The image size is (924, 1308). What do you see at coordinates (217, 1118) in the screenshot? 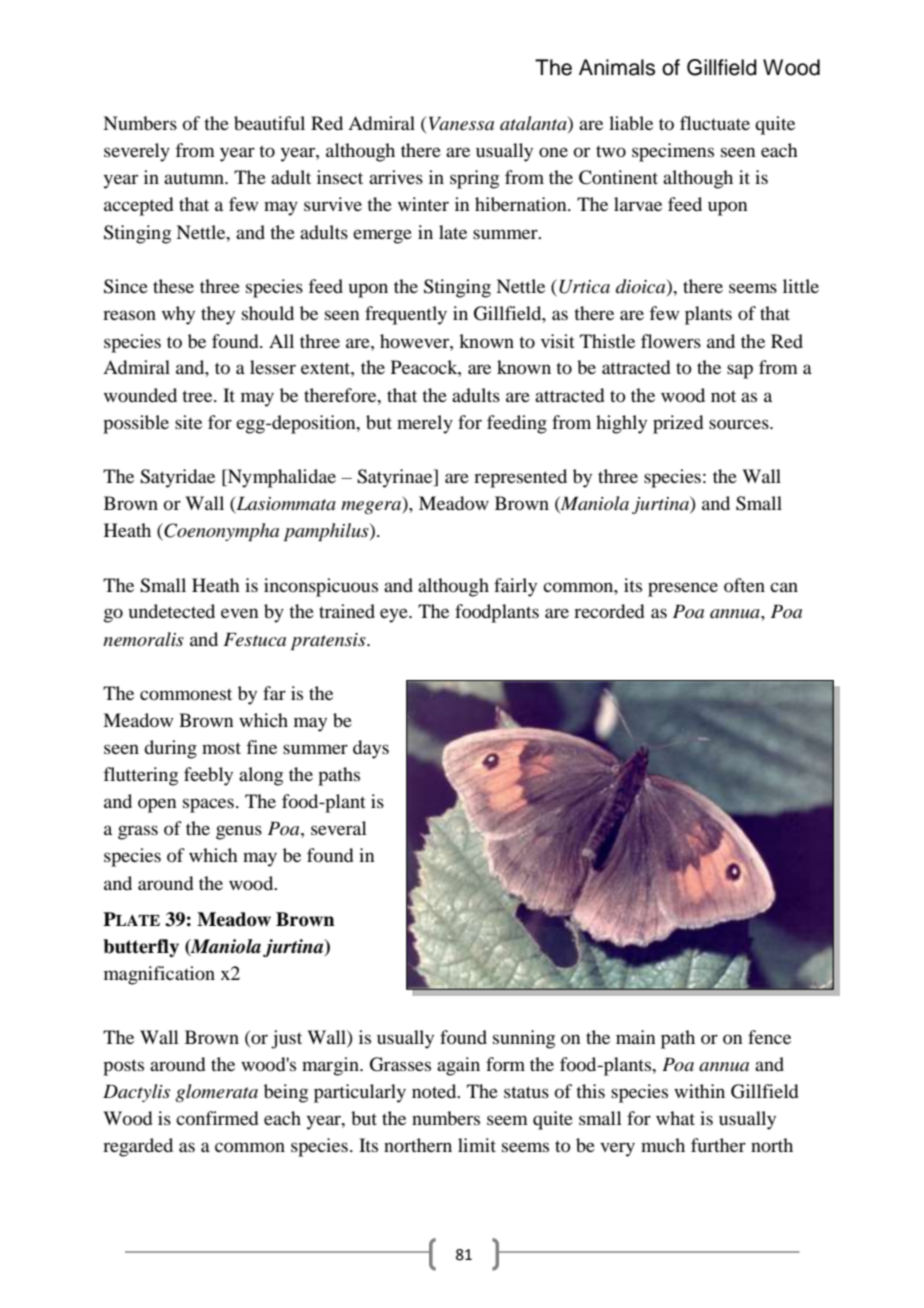
I see `confirmed` at bounding box center [217, 1118].
